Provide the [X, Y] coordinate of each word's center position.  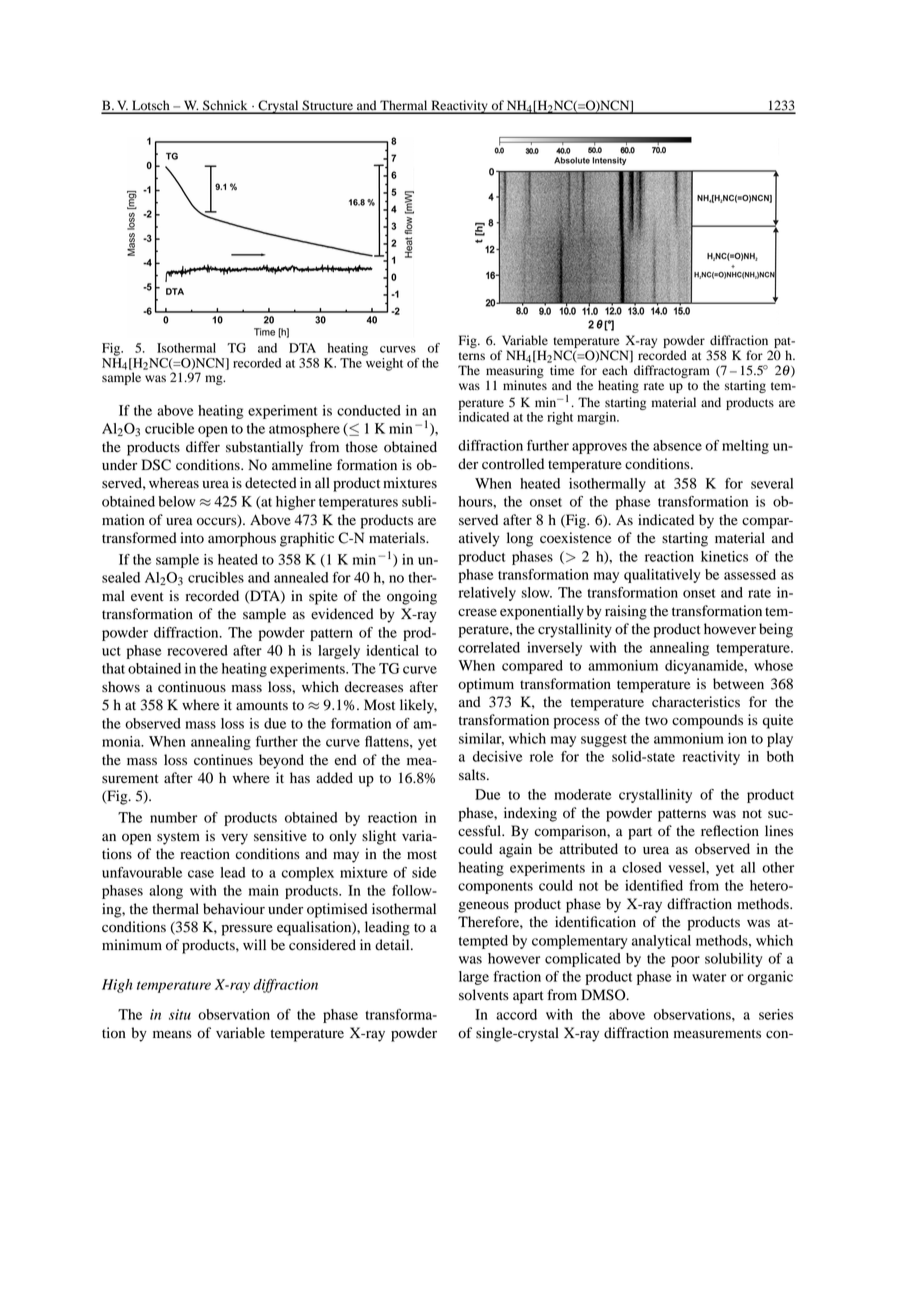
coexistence [575, 538]
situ [180, 1014]
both [780, 756]
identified [654, 885]
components [495, 888]
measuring [515, 371]
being [776, 630]
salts [473, 775]
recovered [197, 650]
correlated [489, 647]
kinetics [724, 556]
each [615, 370]
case [201, 874]
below [176, 501]
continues [223, 760]
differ [203, 446]
